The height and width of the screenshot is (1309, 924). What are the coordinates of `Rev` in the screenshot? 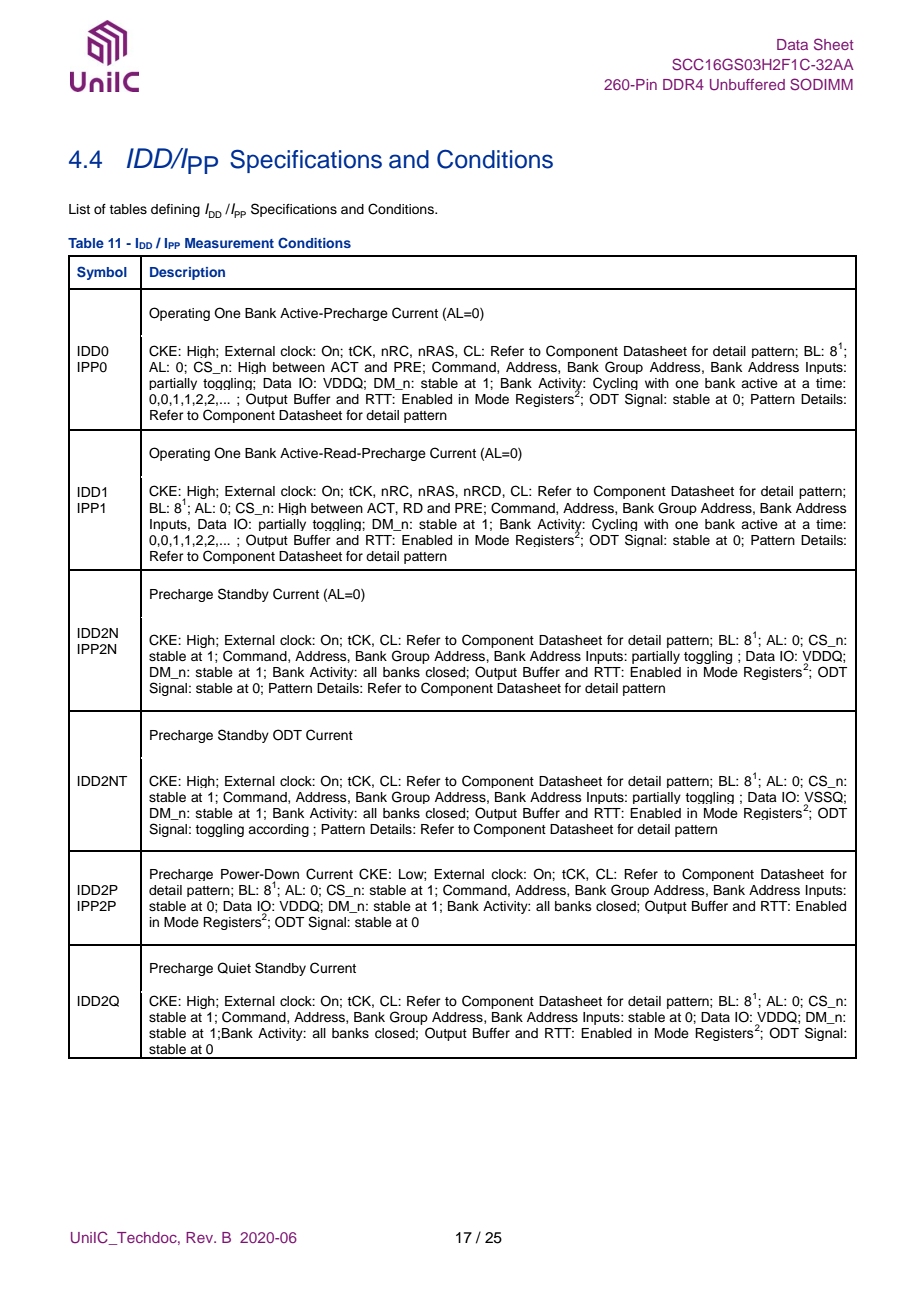 It's located at (201, 1237).
